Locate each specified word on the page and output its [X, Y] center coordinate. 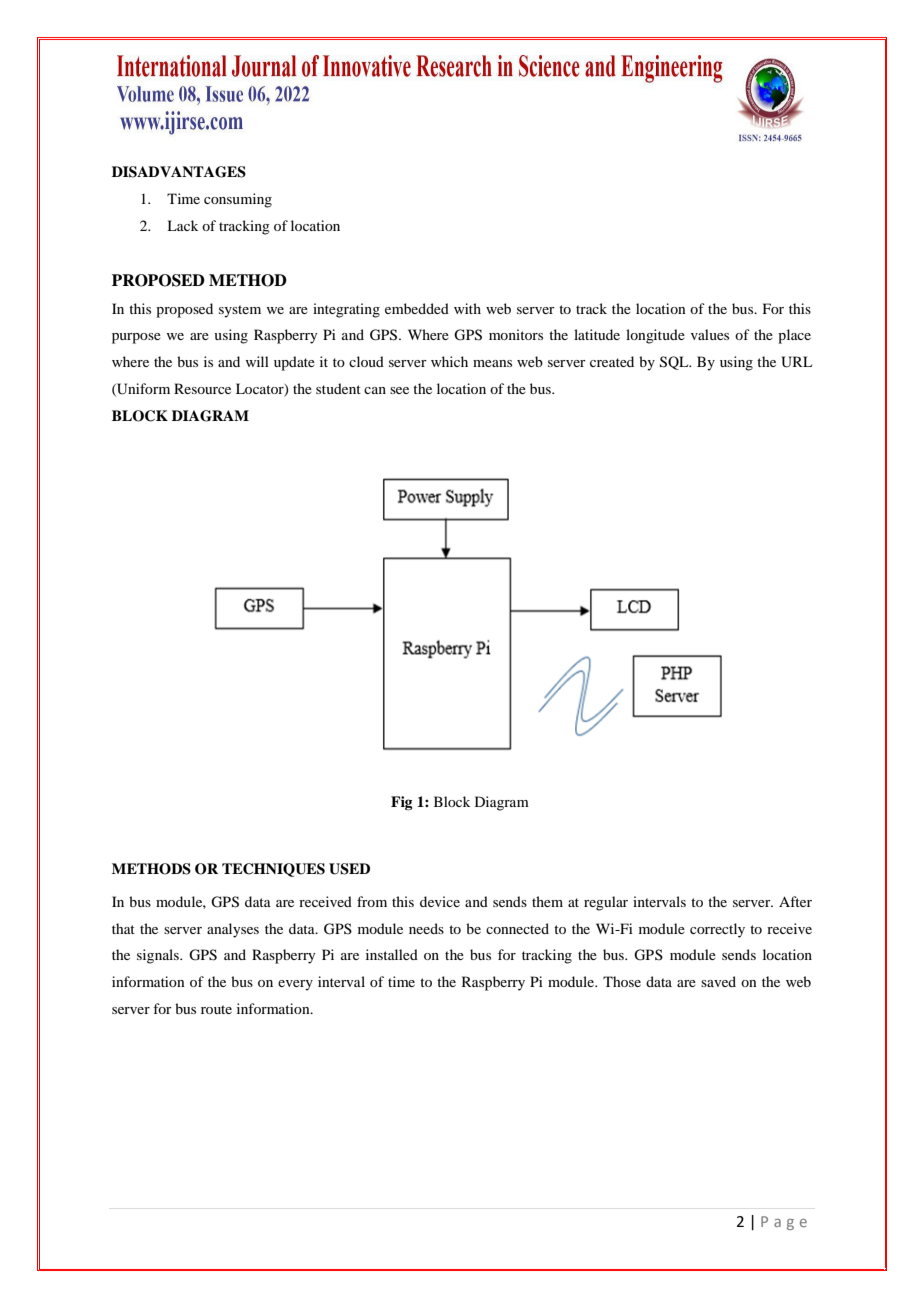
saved [718, 981]
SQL [675, 363]
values [710, 334]
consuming [238, 200]
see [399, 390]
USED [349, 869]
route [216, 1009]
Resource [202, 388]
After [795, 901]
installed [392, 954]
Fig [402, 803]
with [467, 308]
